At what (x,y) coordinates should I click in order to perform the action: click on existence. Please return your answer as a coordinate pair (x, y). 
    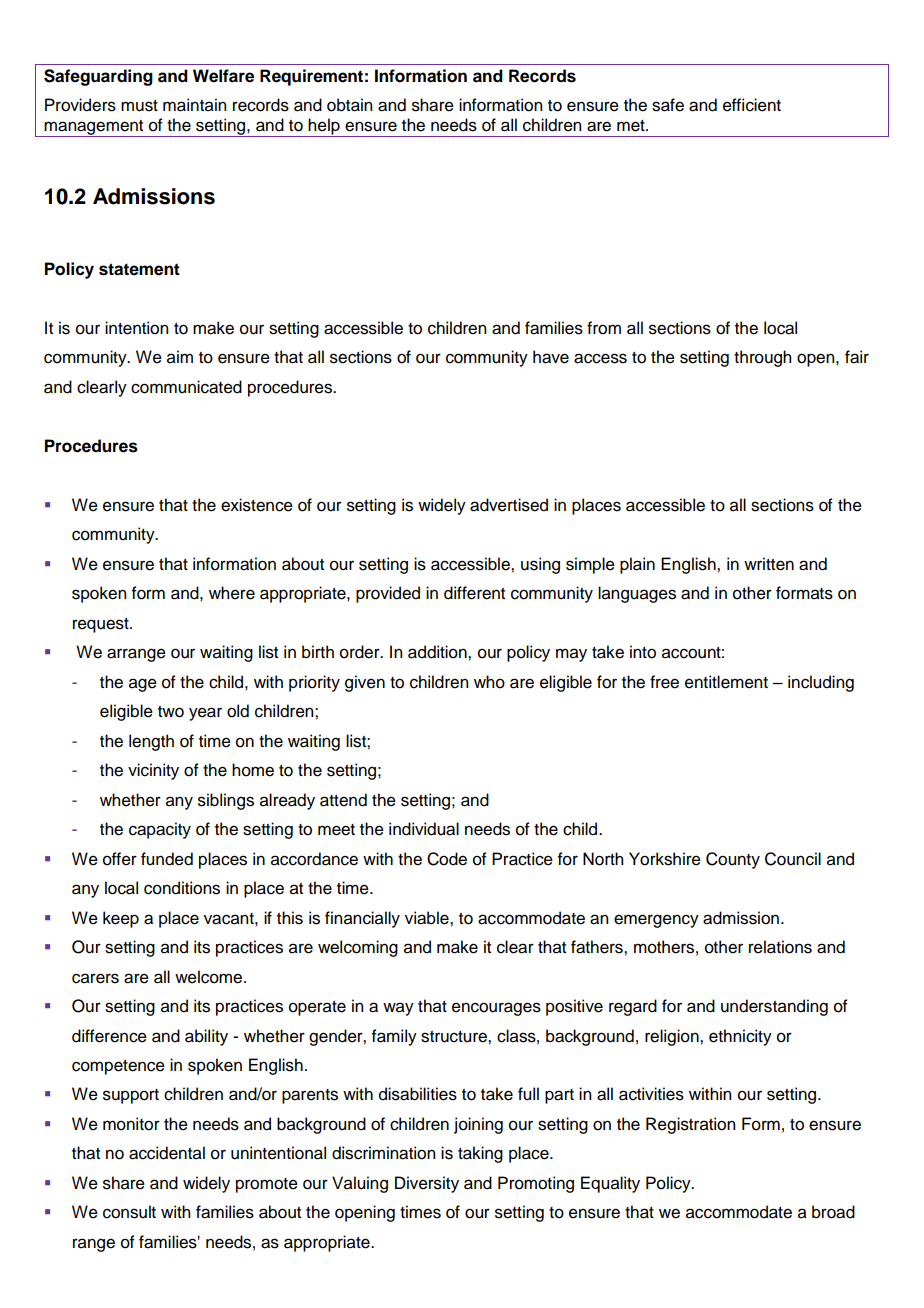
    Looking at the image, I should click on (257, 505).
